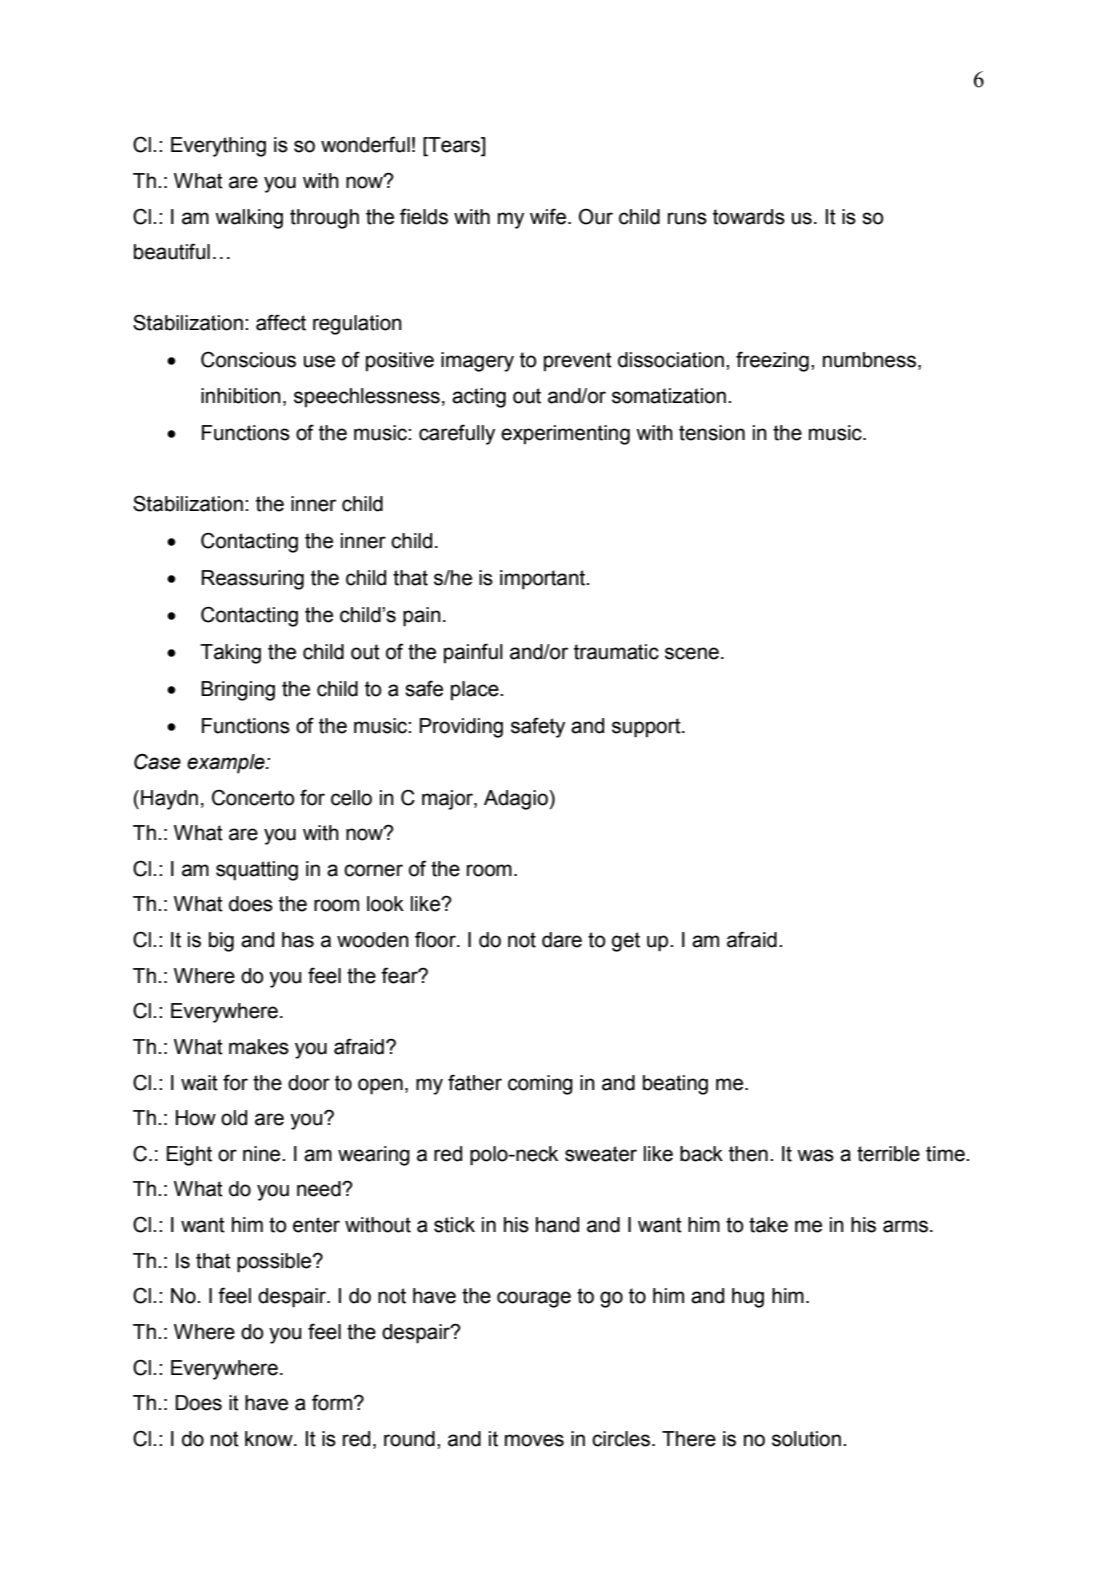  Describe the element at coordinates (534, 1440) in the page. I see `moves` at that location.
